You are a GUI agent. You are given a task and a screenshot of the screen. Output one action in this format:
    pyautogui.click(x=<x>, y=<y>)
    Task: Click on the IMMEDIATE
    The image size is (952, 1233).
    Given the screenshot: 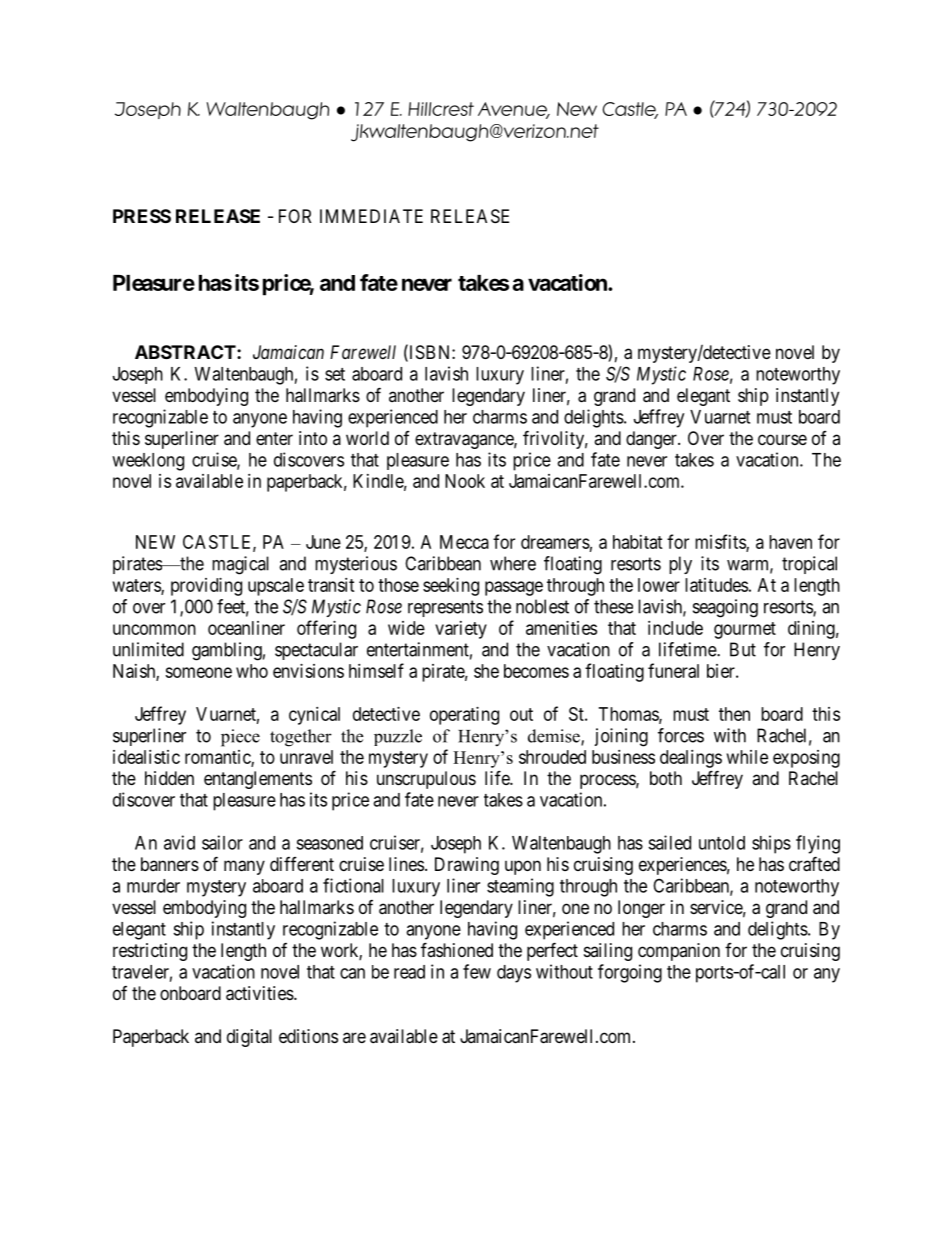 What is the action you would take?
    pyautogui.click(x=371, y=216)
